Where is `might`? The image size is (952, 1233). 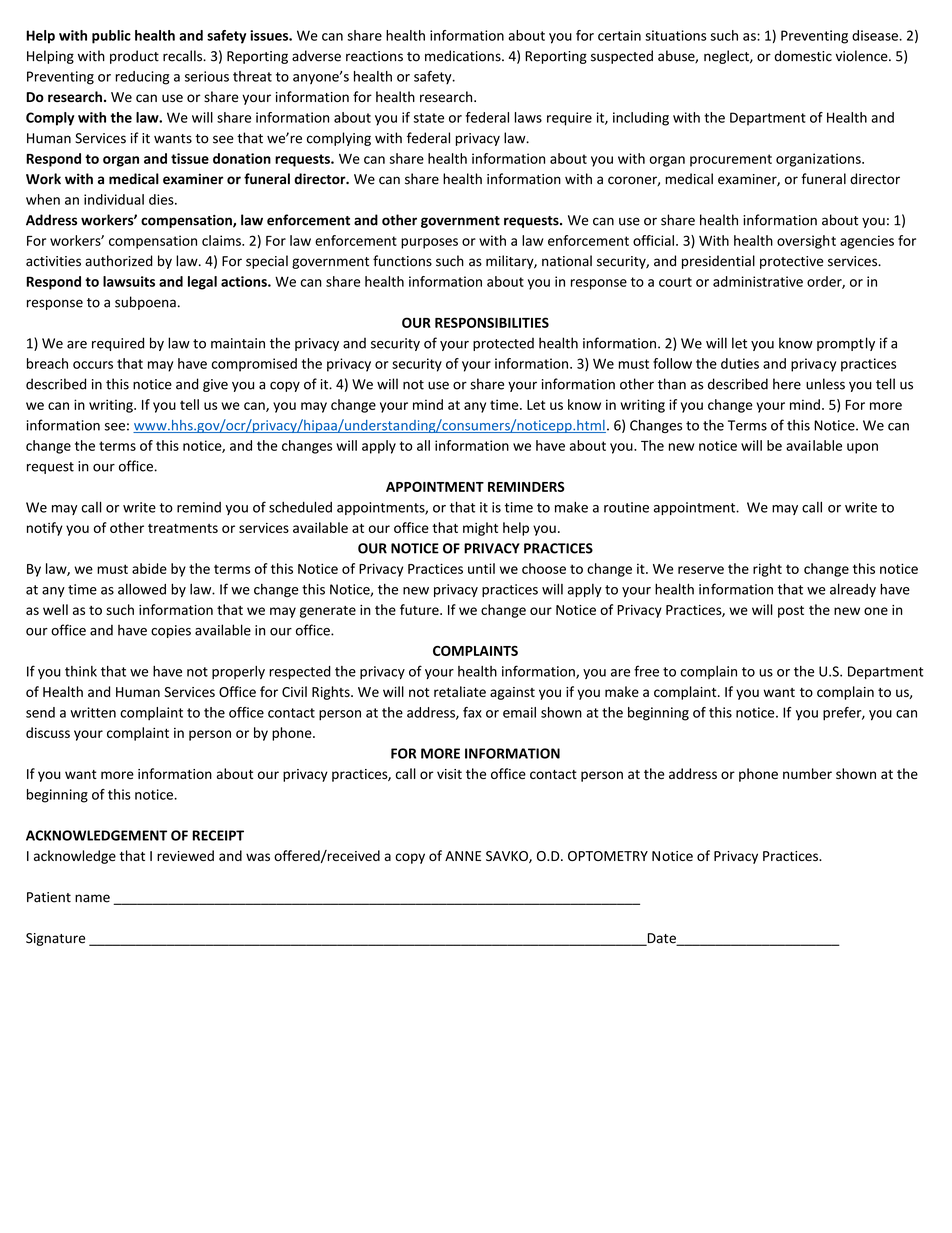 might is located at coordinates (480, 529).
